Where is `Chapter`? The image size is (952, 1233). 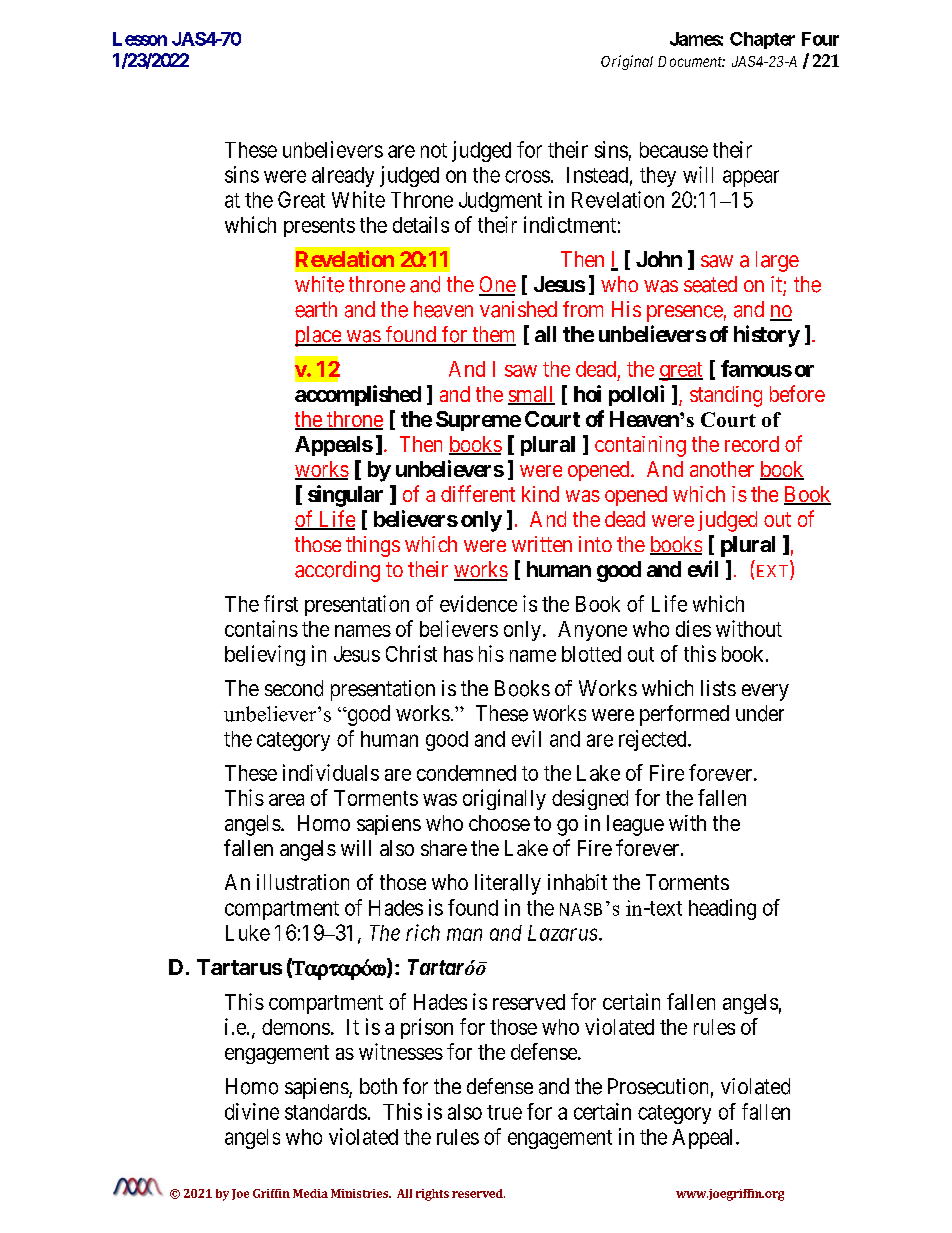 Chapter is located at coordinates (762, 40).
